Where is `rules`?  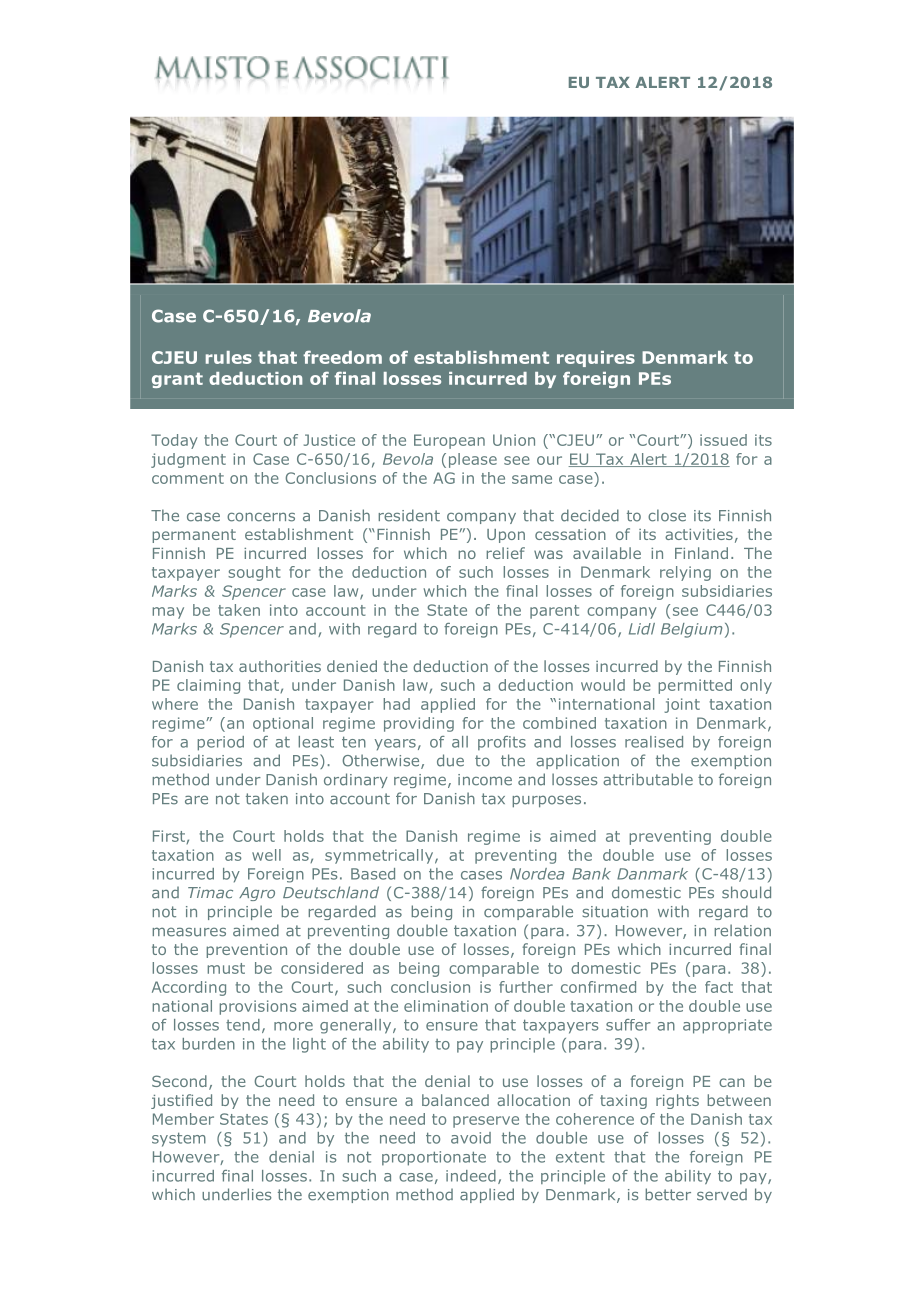 rules is located at coordinates (229, 357).
